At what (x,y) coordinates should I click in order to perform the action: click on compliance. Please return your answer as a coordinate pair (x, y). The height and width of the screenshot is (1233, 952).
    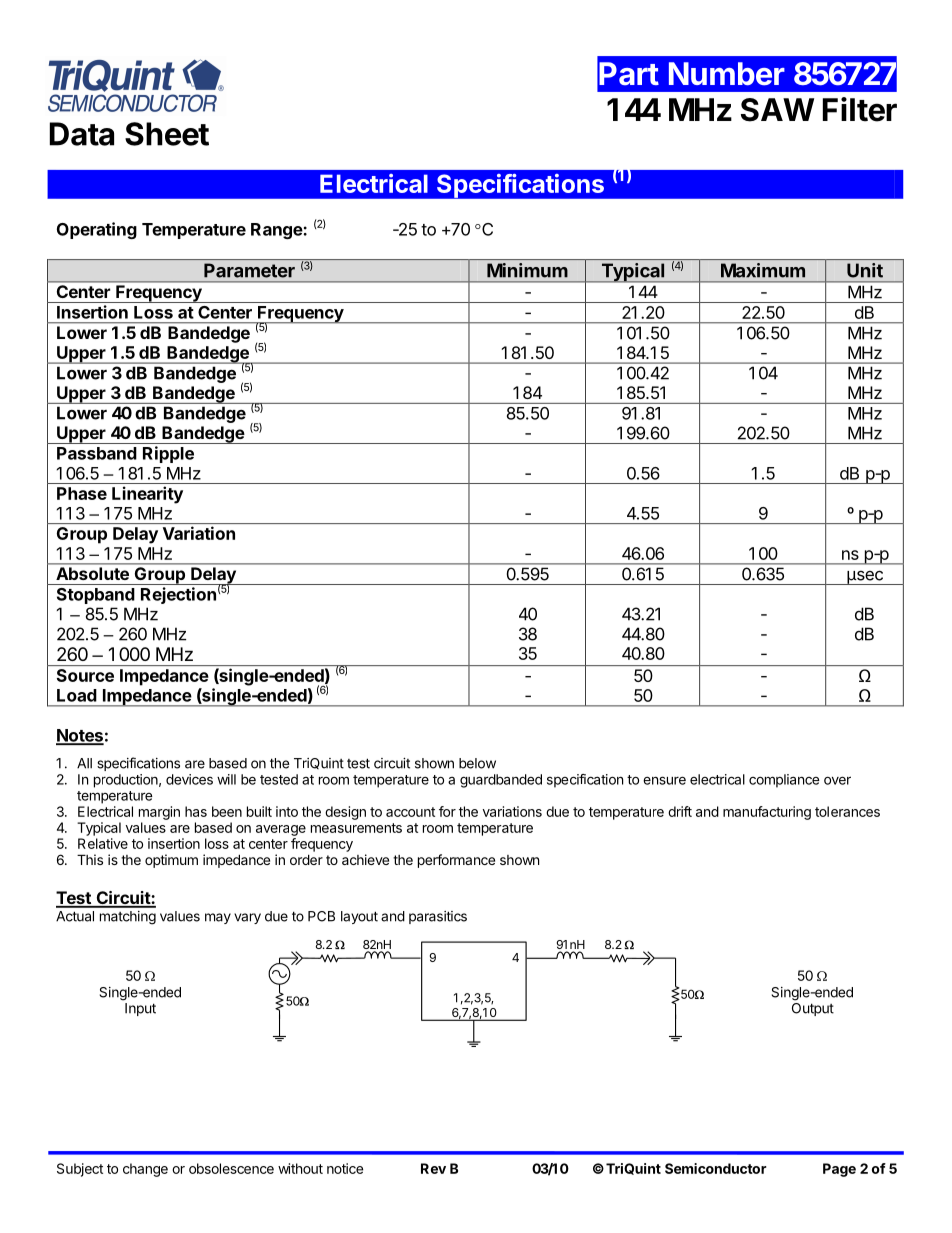
    Looking at the image, I should click on (784, 781).
